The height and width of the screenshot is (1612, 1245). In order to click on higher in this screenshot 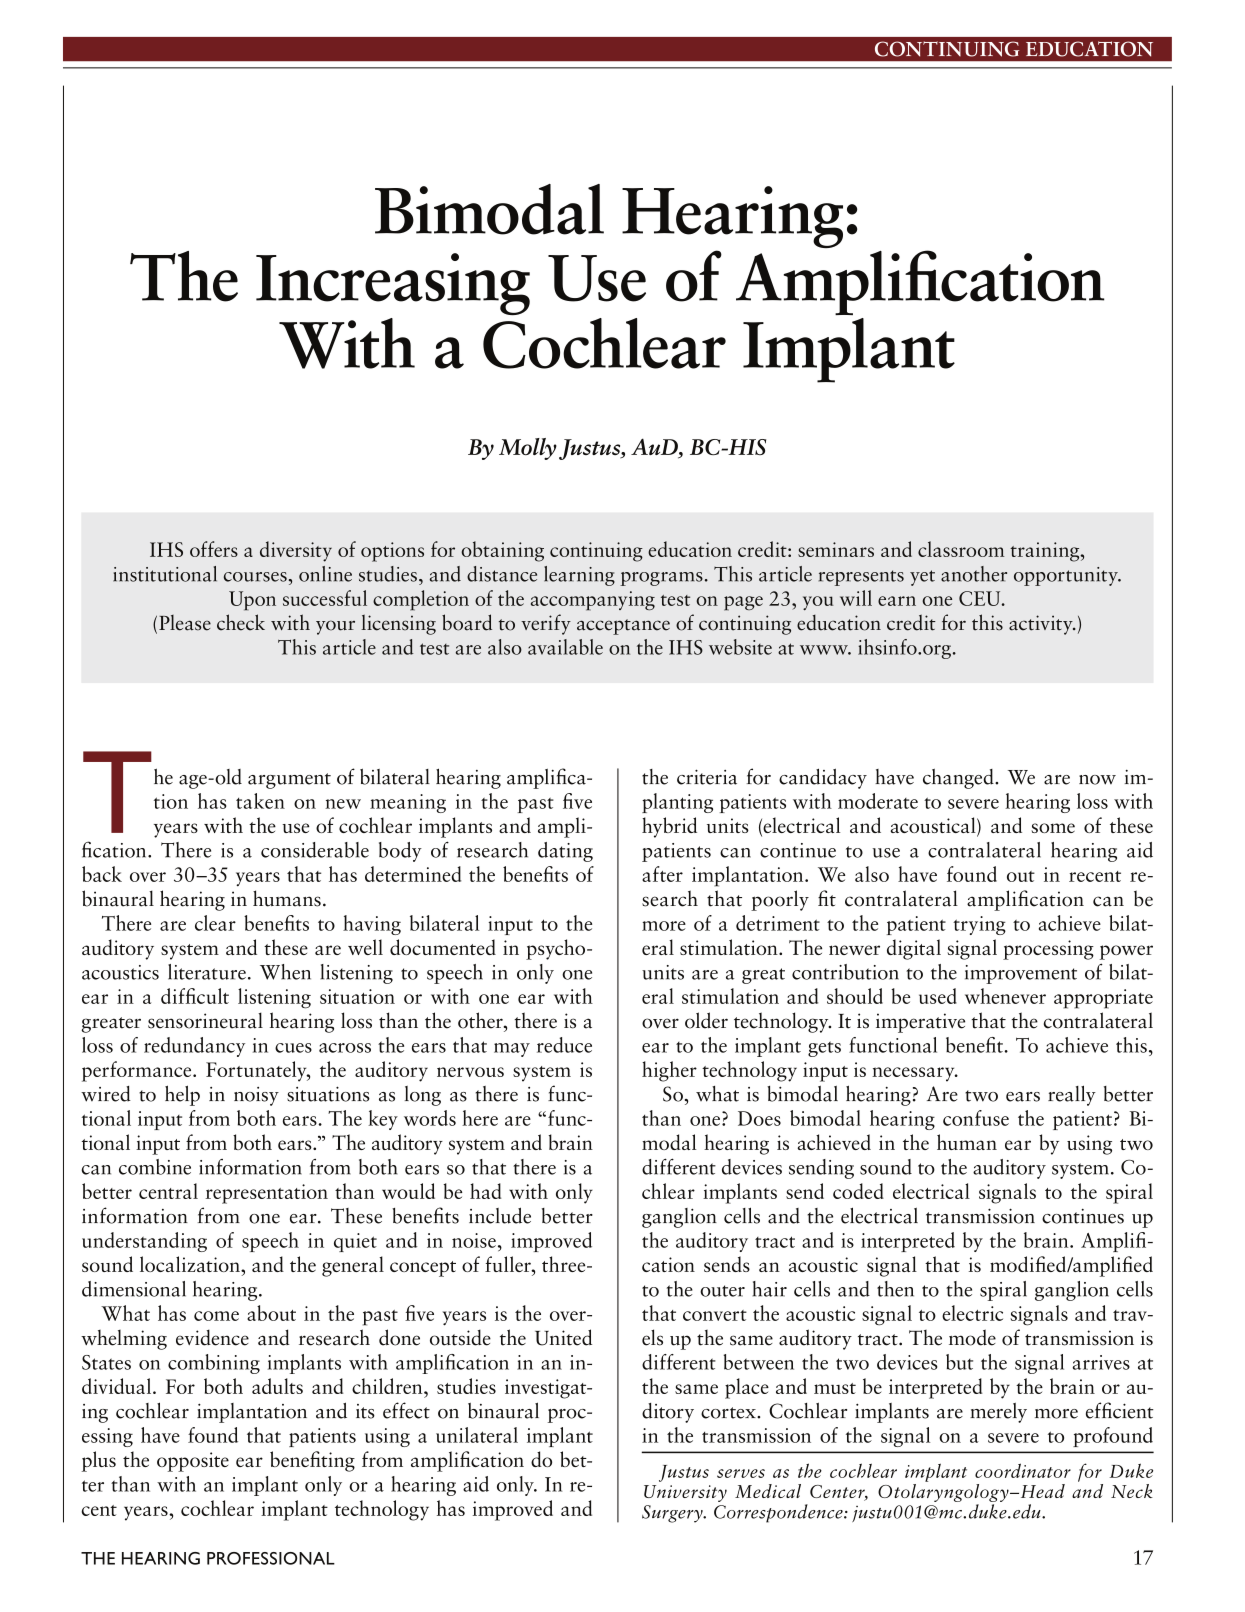, I will do `click(669, 1071)`.
